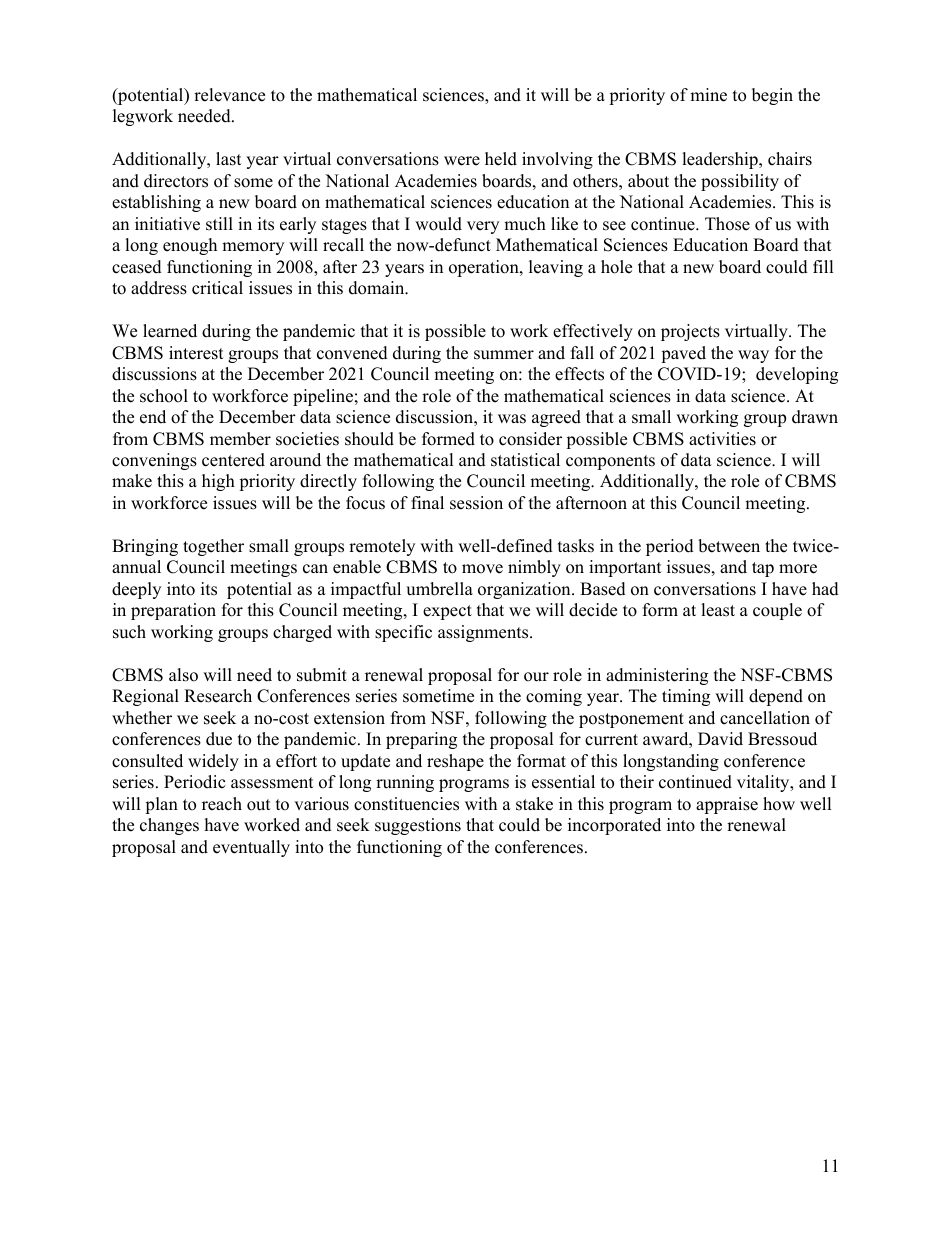  Describe the element at coordinates (763, 569) in the screenshot. I see `tap` at that location.
